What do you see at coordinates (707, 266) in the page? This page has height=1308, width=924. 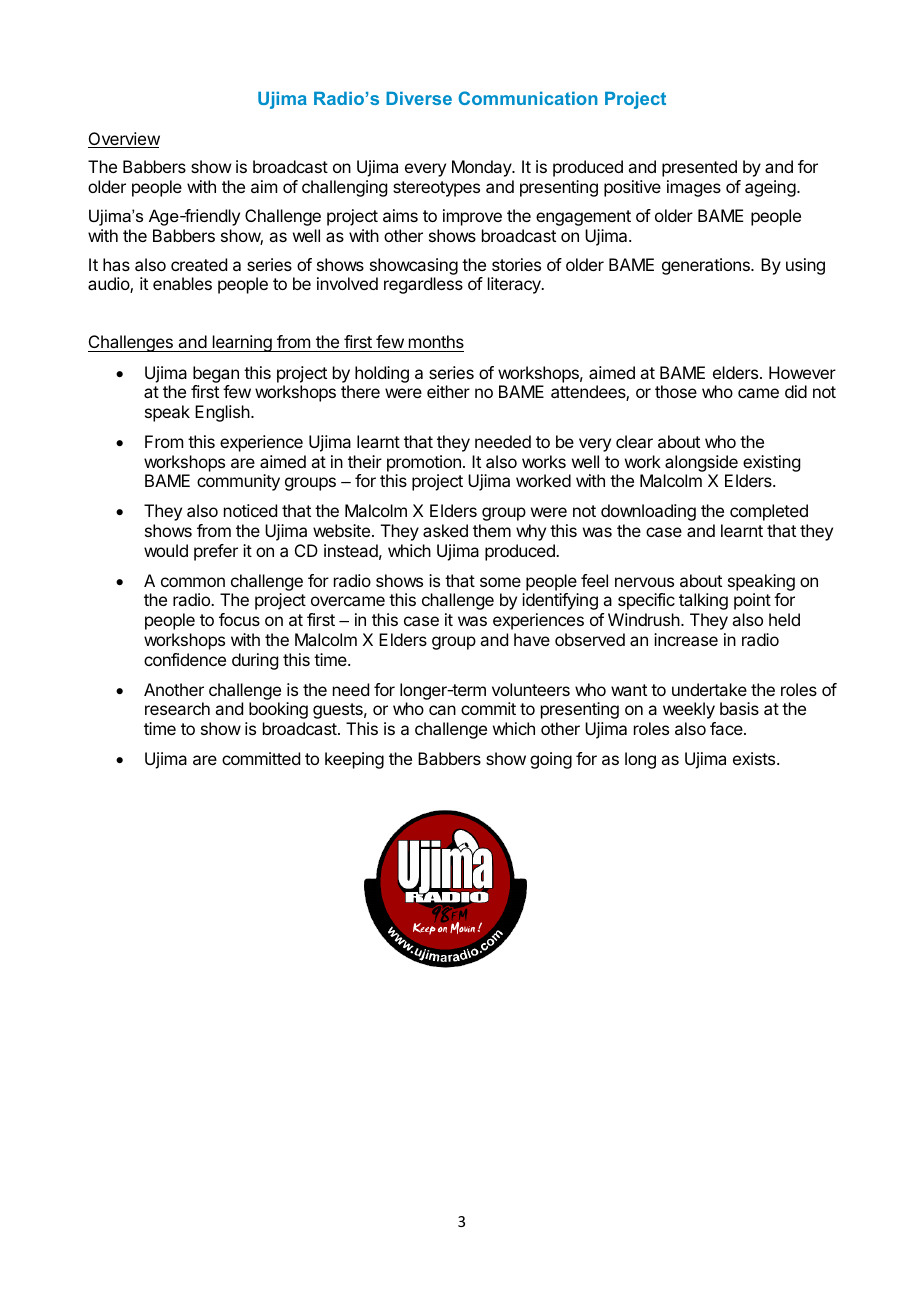 I see `generations` at bounding box center [707, 266].
